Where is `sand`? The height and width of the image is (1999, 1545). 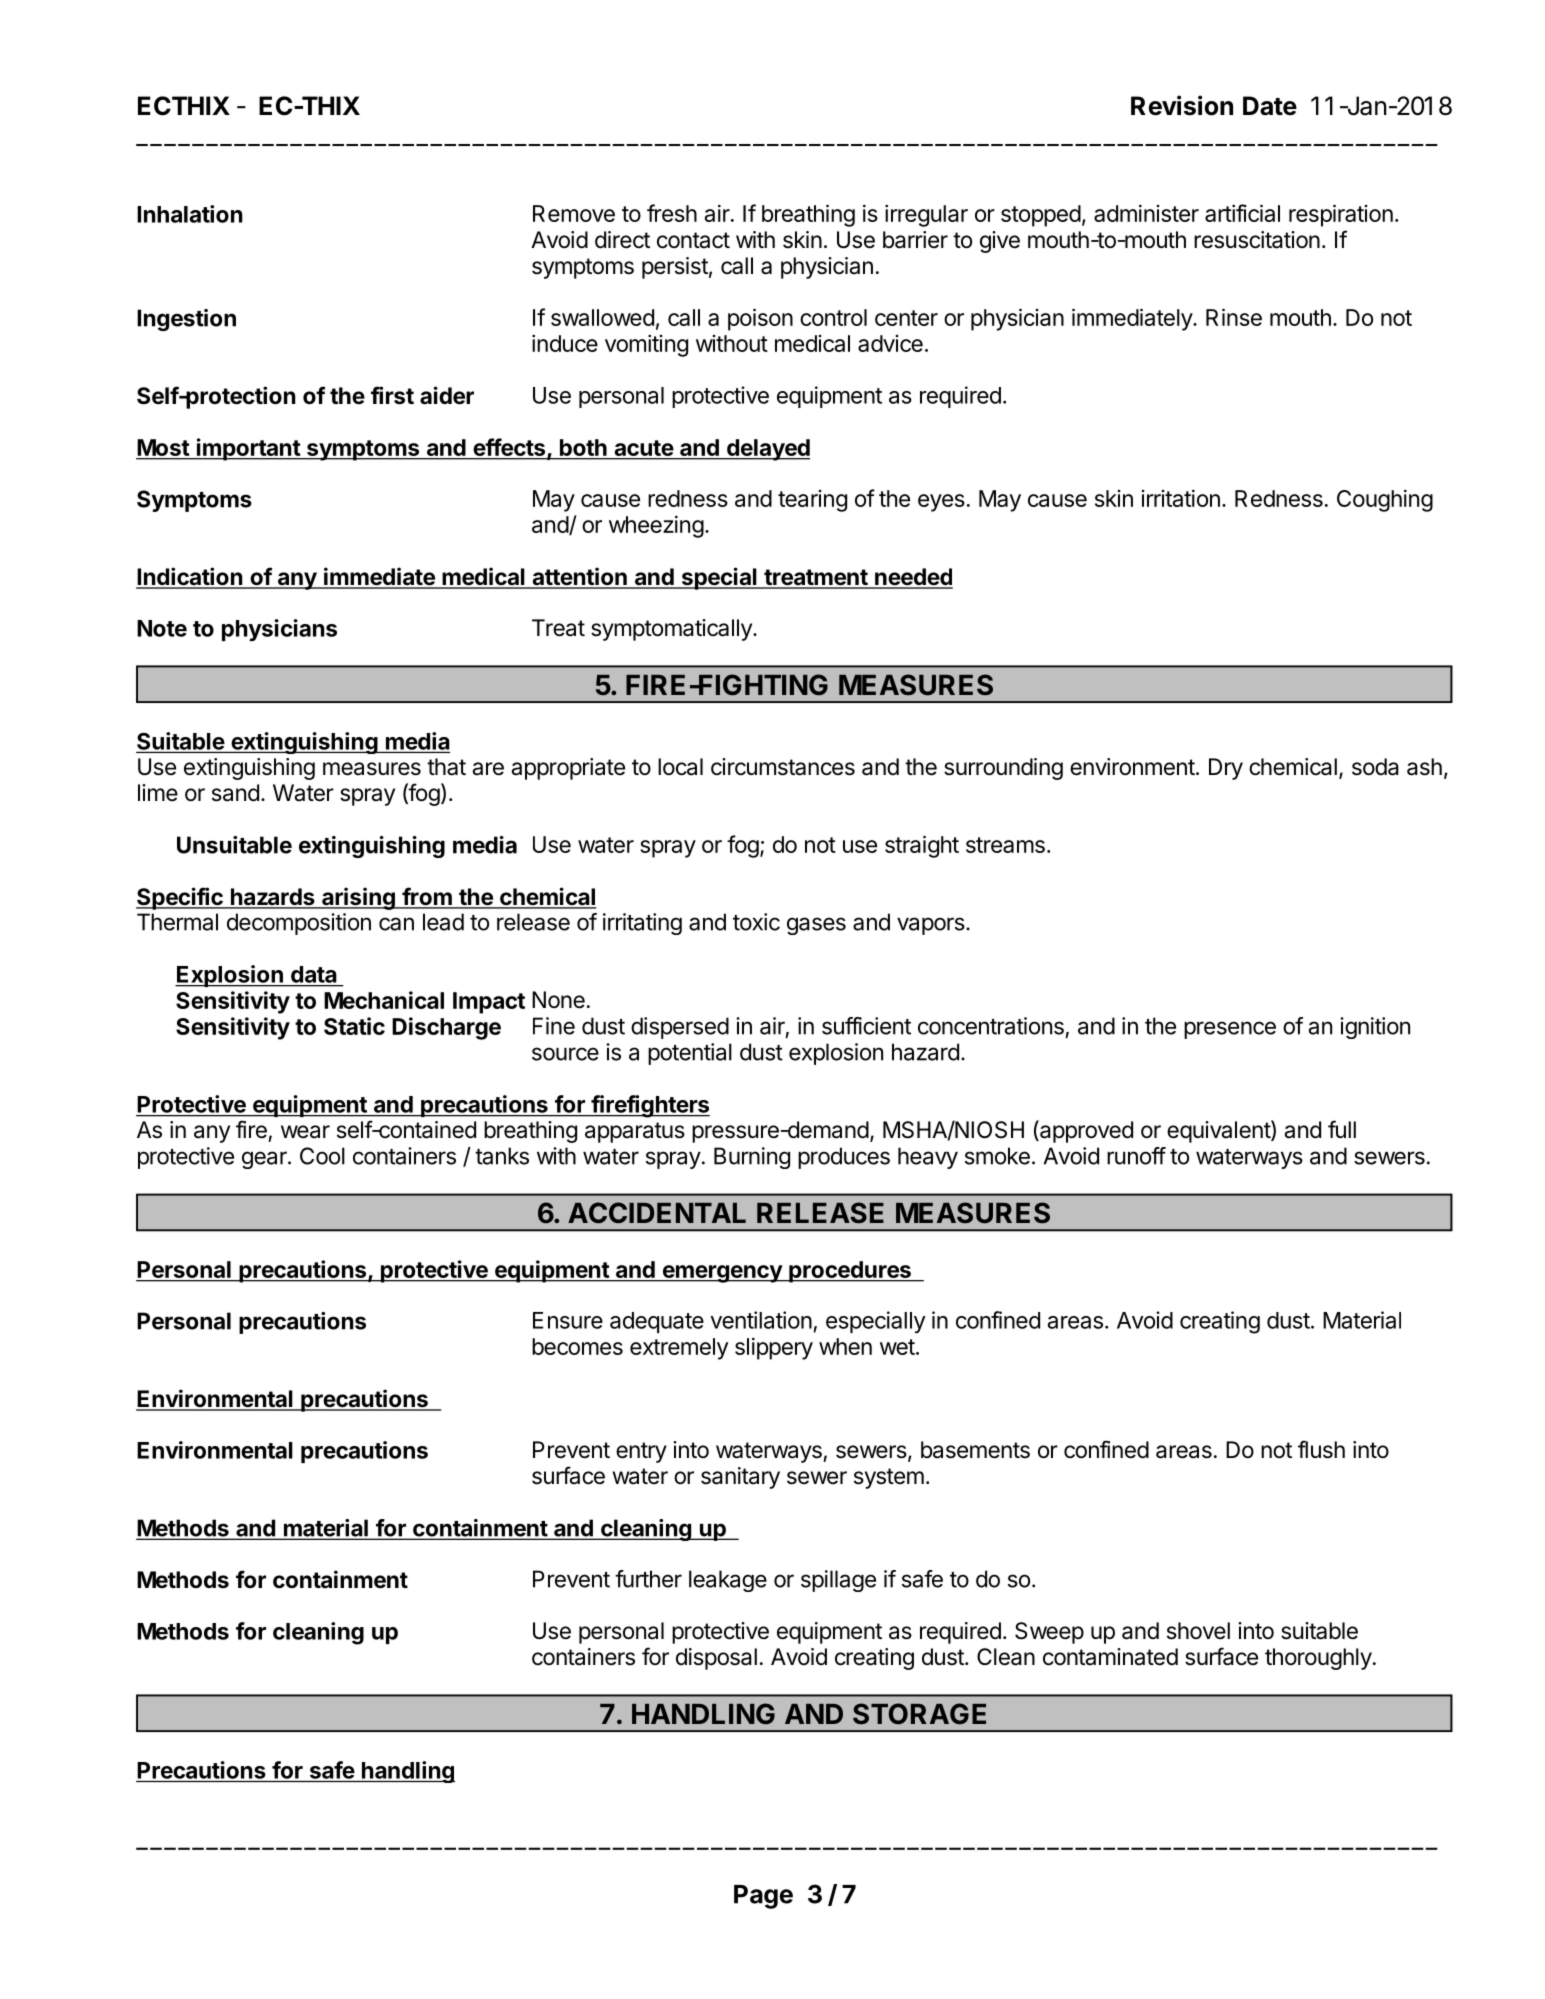 sand is located at coordinates (235, 793).
